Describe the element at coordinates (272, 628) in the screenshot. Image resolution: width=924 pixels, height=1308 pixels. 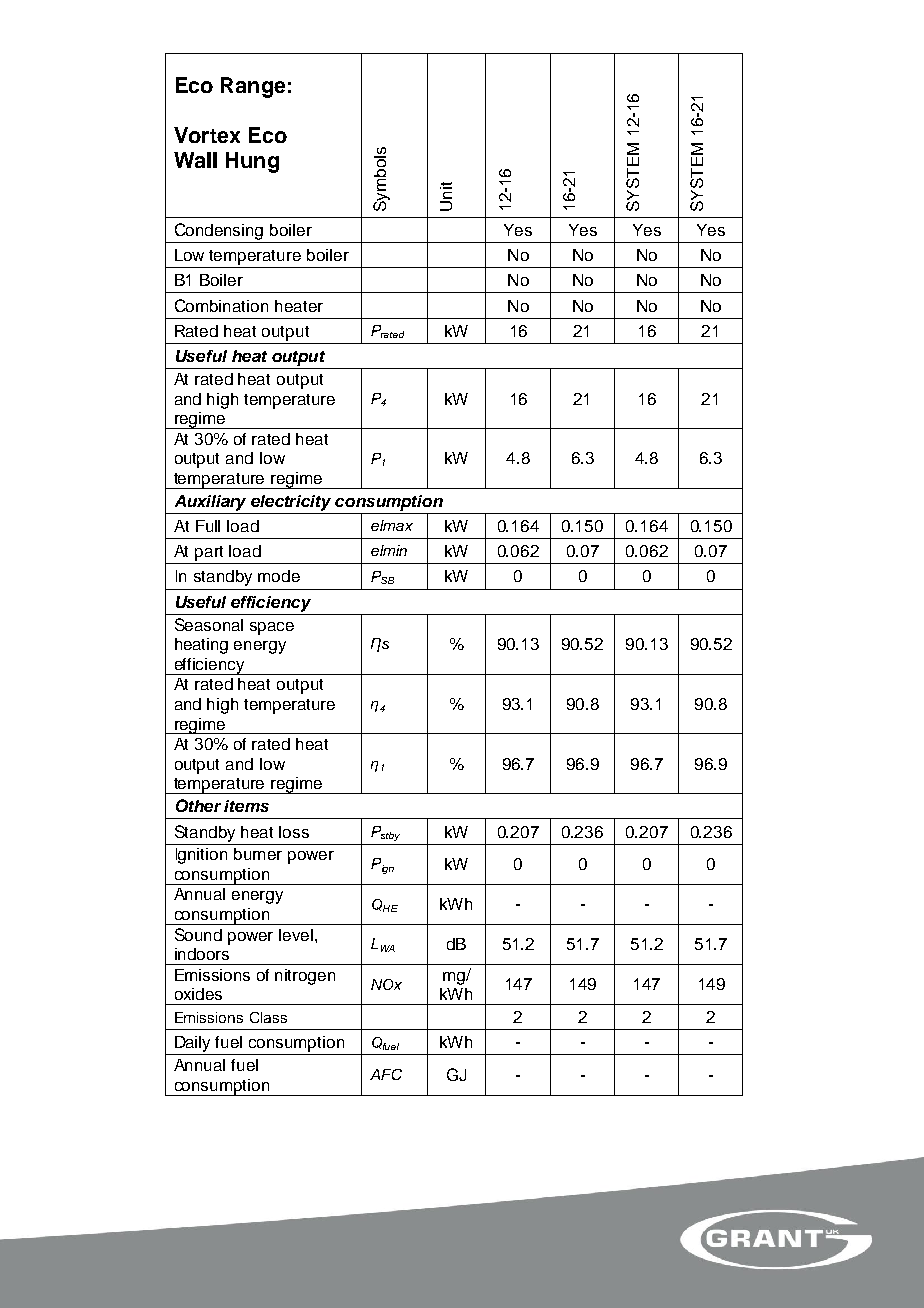
I see `space` at that location.
